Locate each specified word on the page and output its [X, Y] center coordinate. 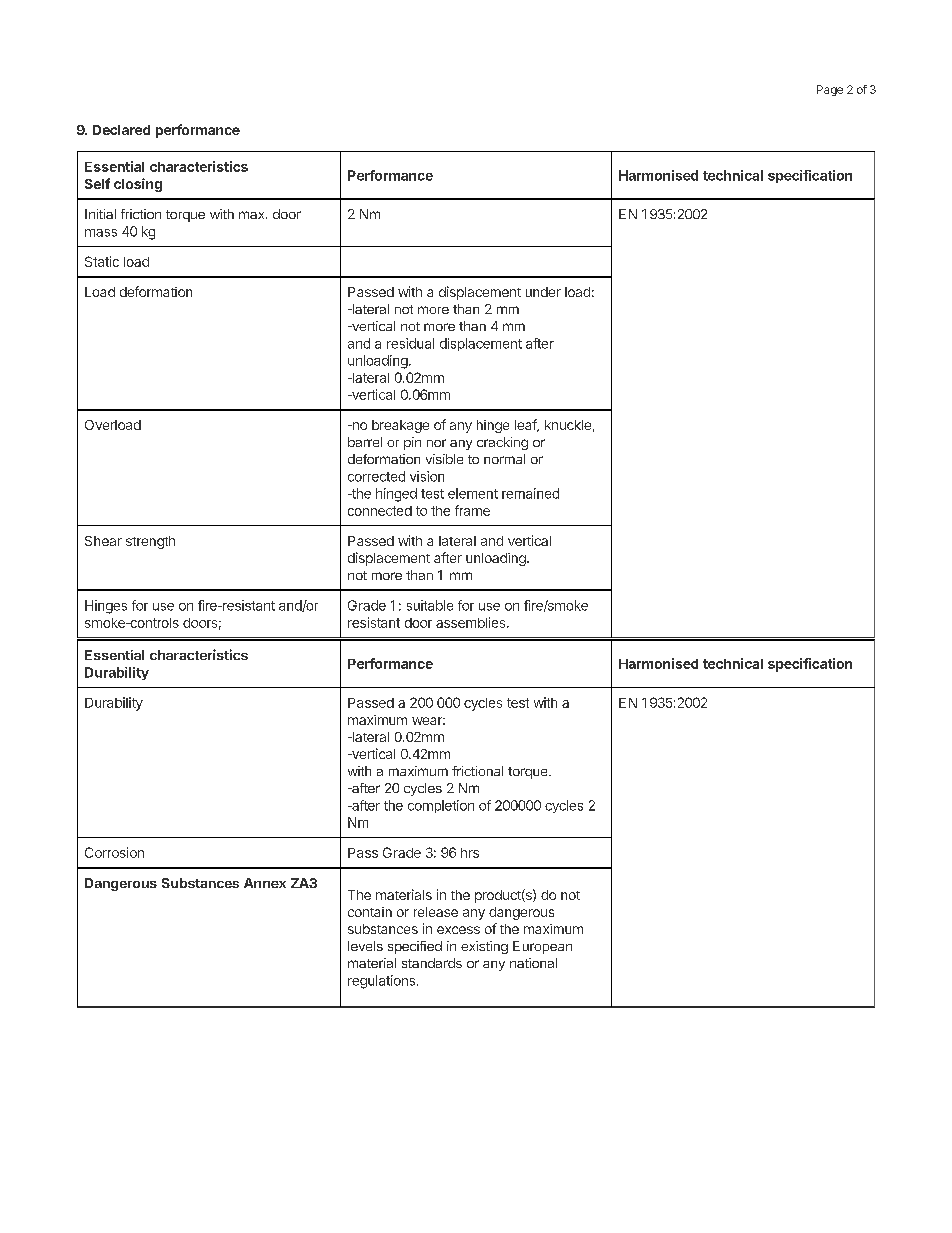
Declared [121, 130]
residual [410, 343]
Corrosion [114, 852]
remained [530, 493]
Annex [265, 883]
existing [484, 947]
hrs [470, 853]
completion [441, 806]
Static [102, 261]
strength [150, 542]
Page [830, 90]
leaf [526, 425]
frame [472, 510]
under [543, 292]
